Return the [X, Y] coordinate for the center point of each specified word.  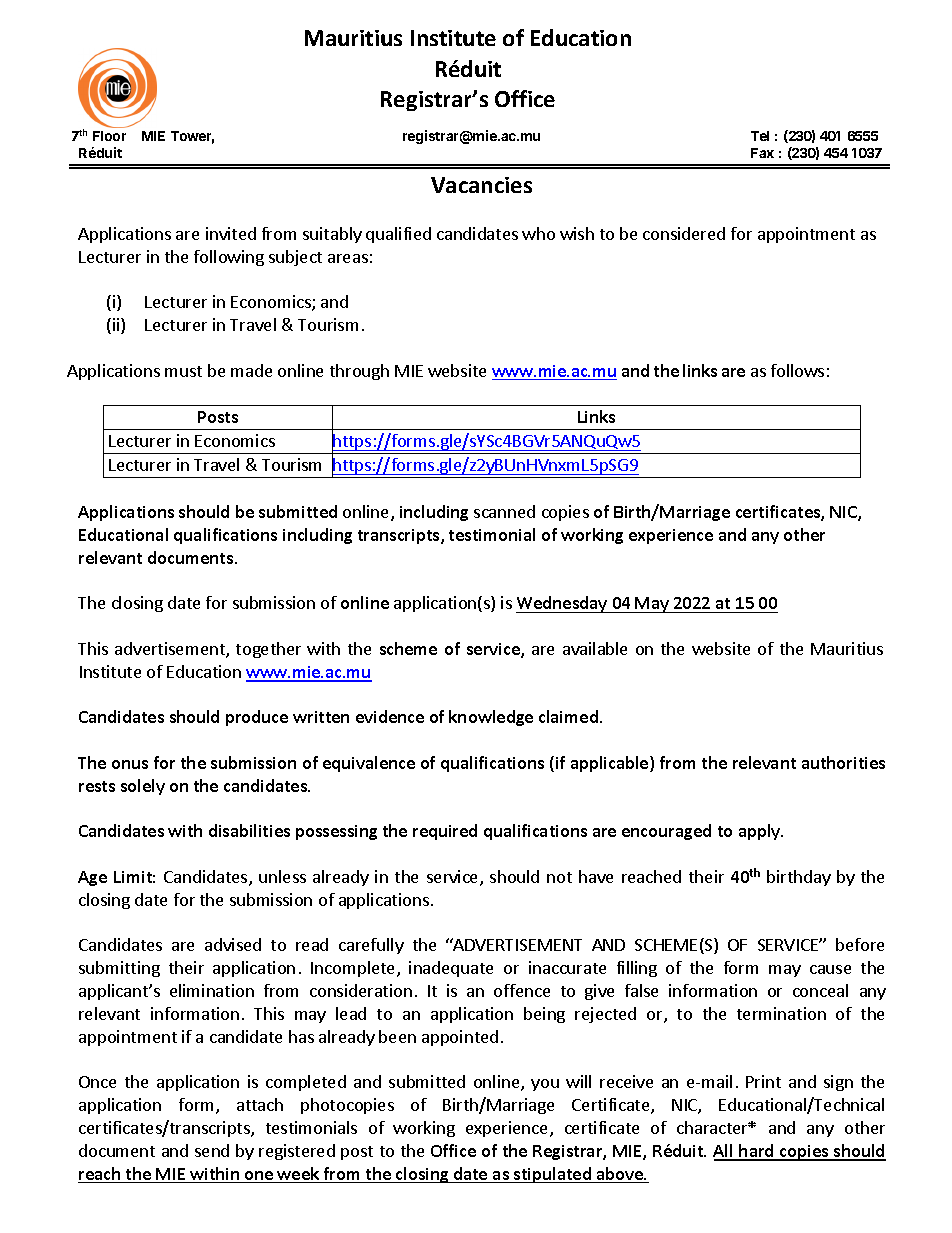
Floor [109, 136]
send [212, 1150]
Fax [762, 153]
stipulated [552, 1175]
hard [757, 1152]
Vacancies [481, 185]
